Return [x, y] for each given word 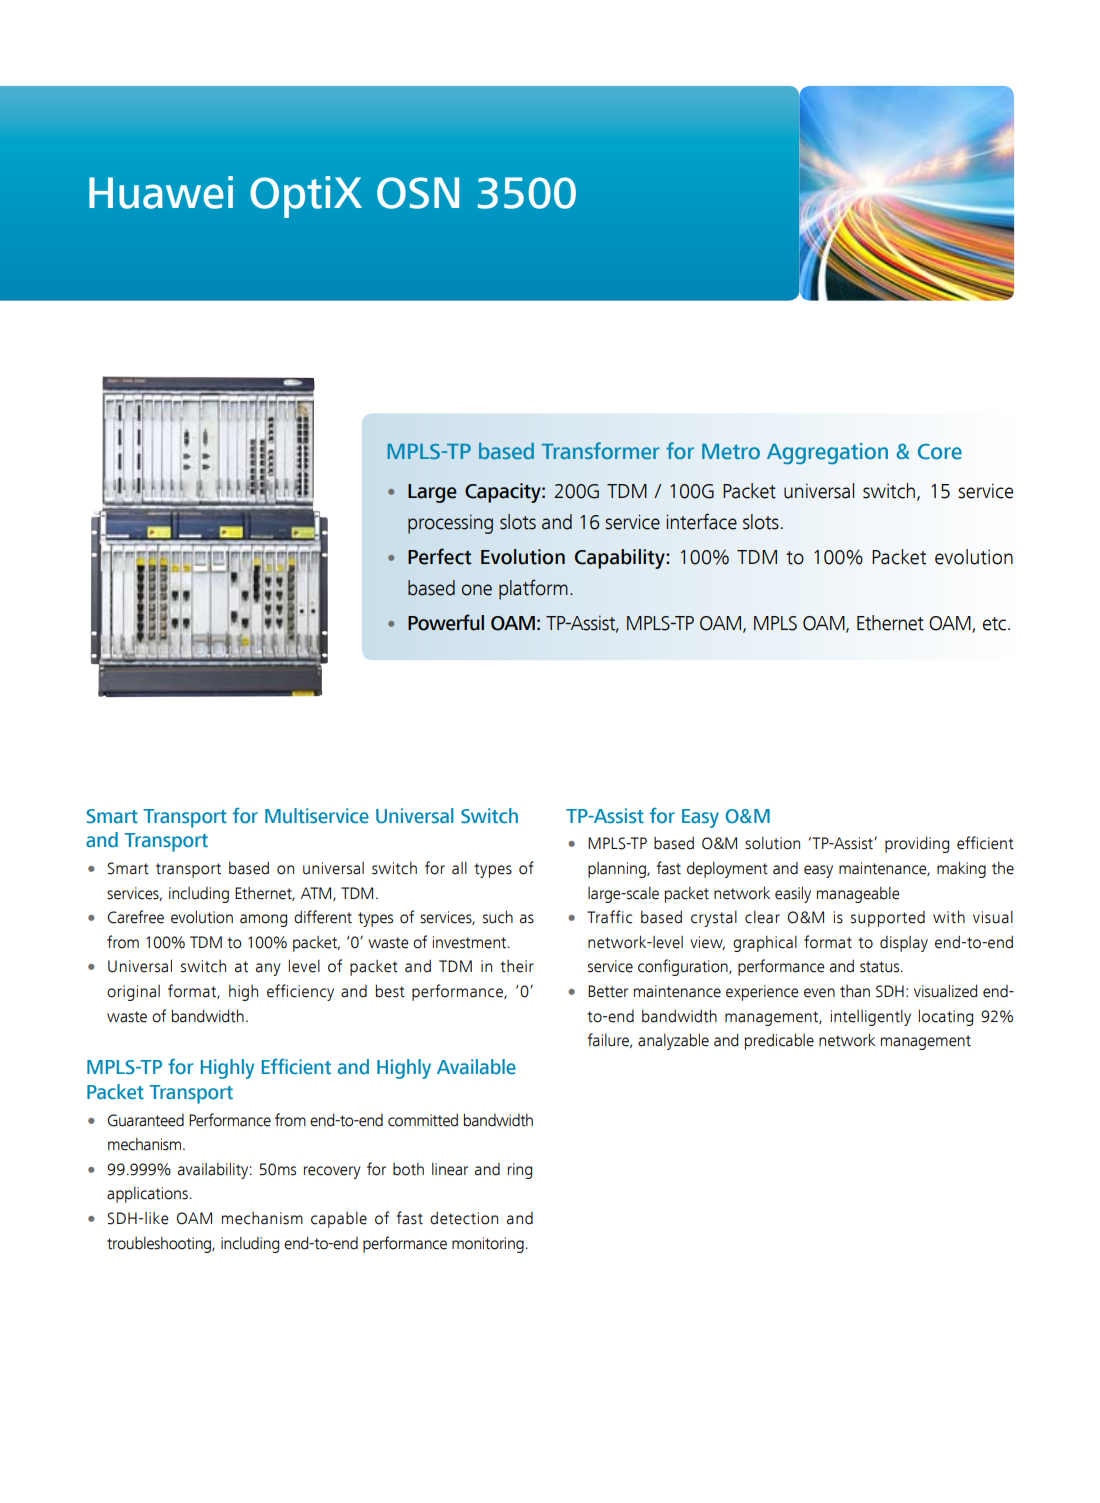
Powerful [446, 622]
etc [996, 624]
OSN [418, 193]
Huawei [161, 192]
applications [147, 1195]
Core [940, 452]
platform [533, 589]
